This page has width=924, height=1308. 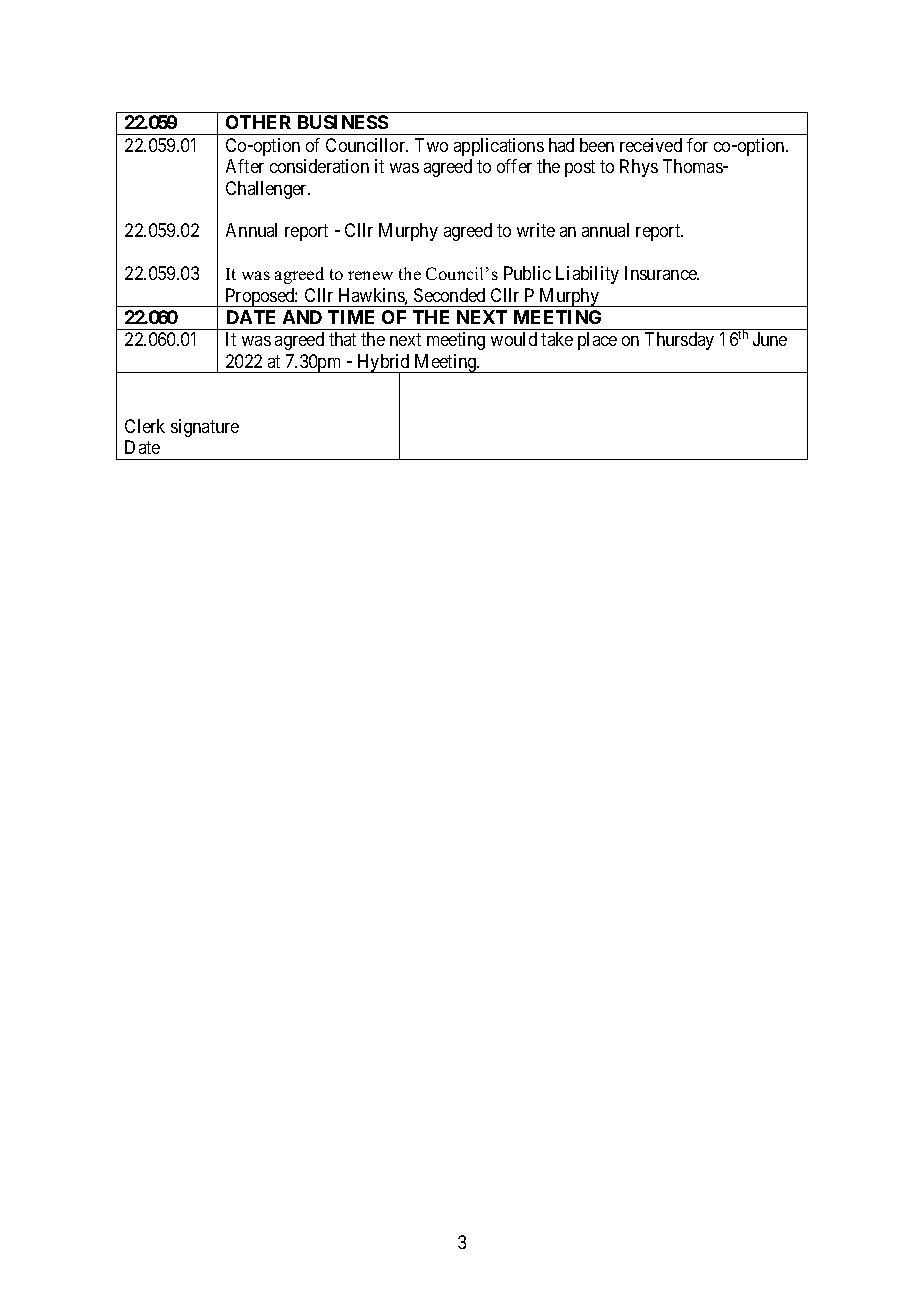 What do you see at coordinates (370, 275) in the page?
I see `renew` at bounding box center [370, 275].
